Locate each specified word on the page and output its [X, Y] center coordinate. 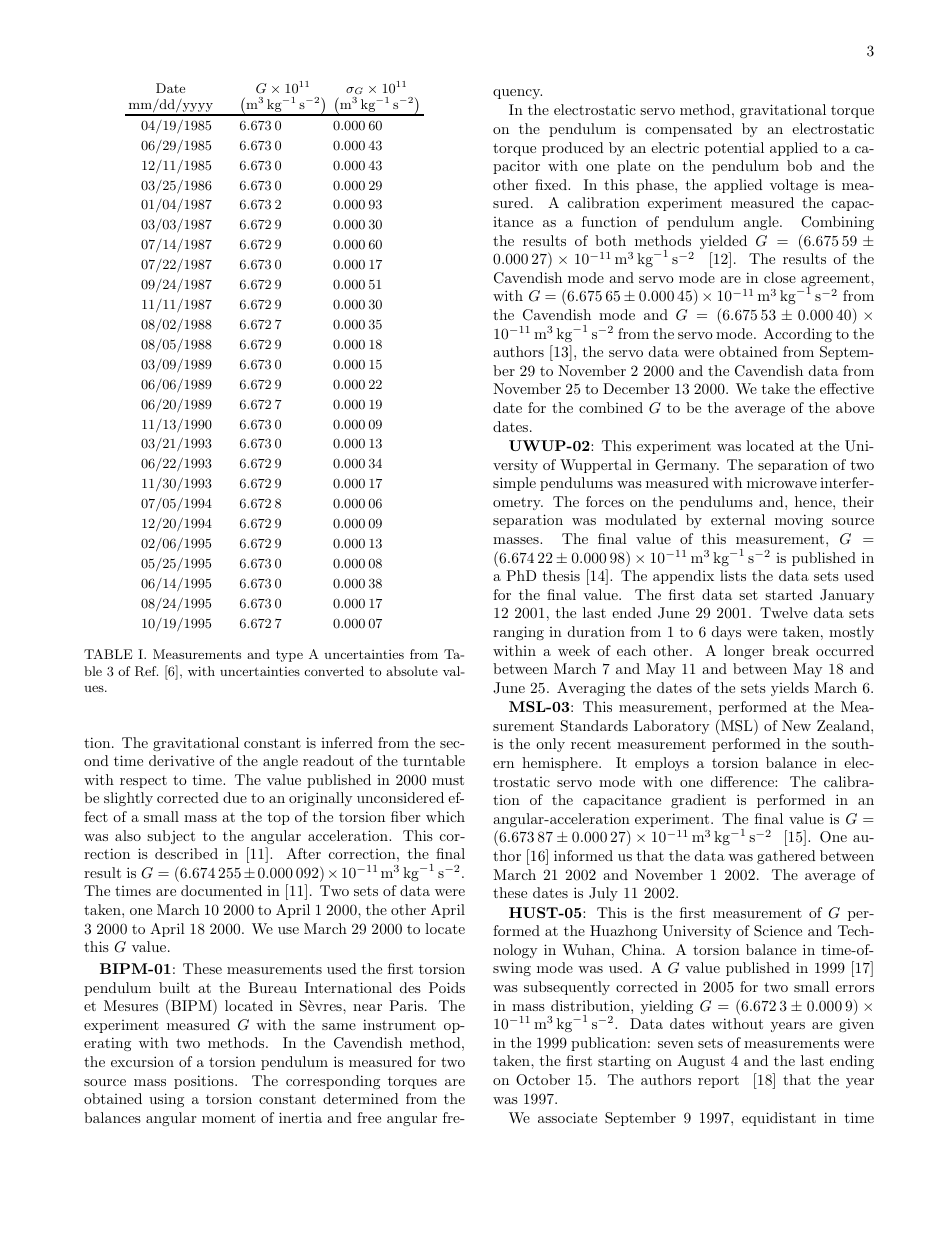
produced [573, 149]
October [543, 1080]
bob [799, 165]
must [448, 780]
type [289, 656]
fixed [552, 184]
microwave [782, 483]
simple [514, 484]
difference [743, 781]
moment [229, 1118]
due [235, 797]
